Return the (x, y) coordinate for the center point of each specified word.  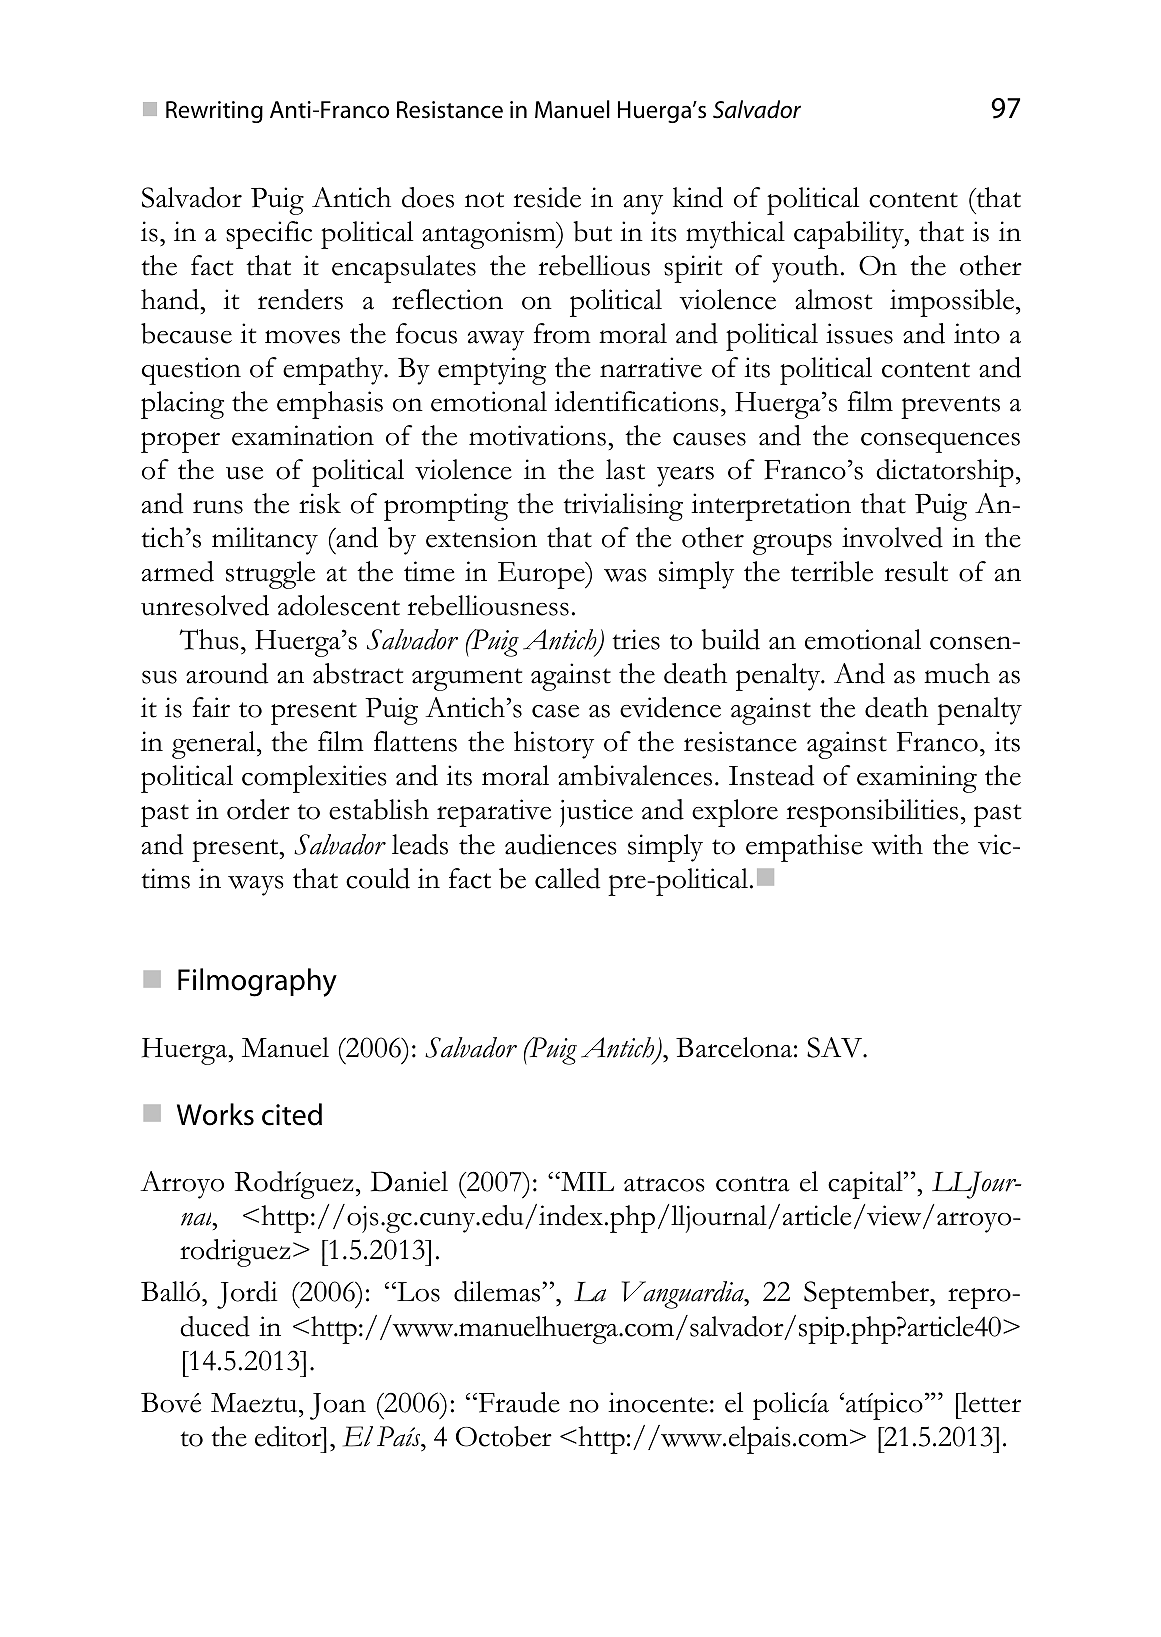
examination (303, 435)
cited (292, 1114)
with (897, 844)
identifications (636, 401)
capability (850, 235)
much (957, 673)
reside (547, 197)
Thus (209, 639)
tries (636, 639)
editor (289, 1436)
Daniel (409, 1181)
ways (256, 885)
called (567, 878)
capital (866, 1185)
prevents (950, 407)
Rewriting (214, 112)
